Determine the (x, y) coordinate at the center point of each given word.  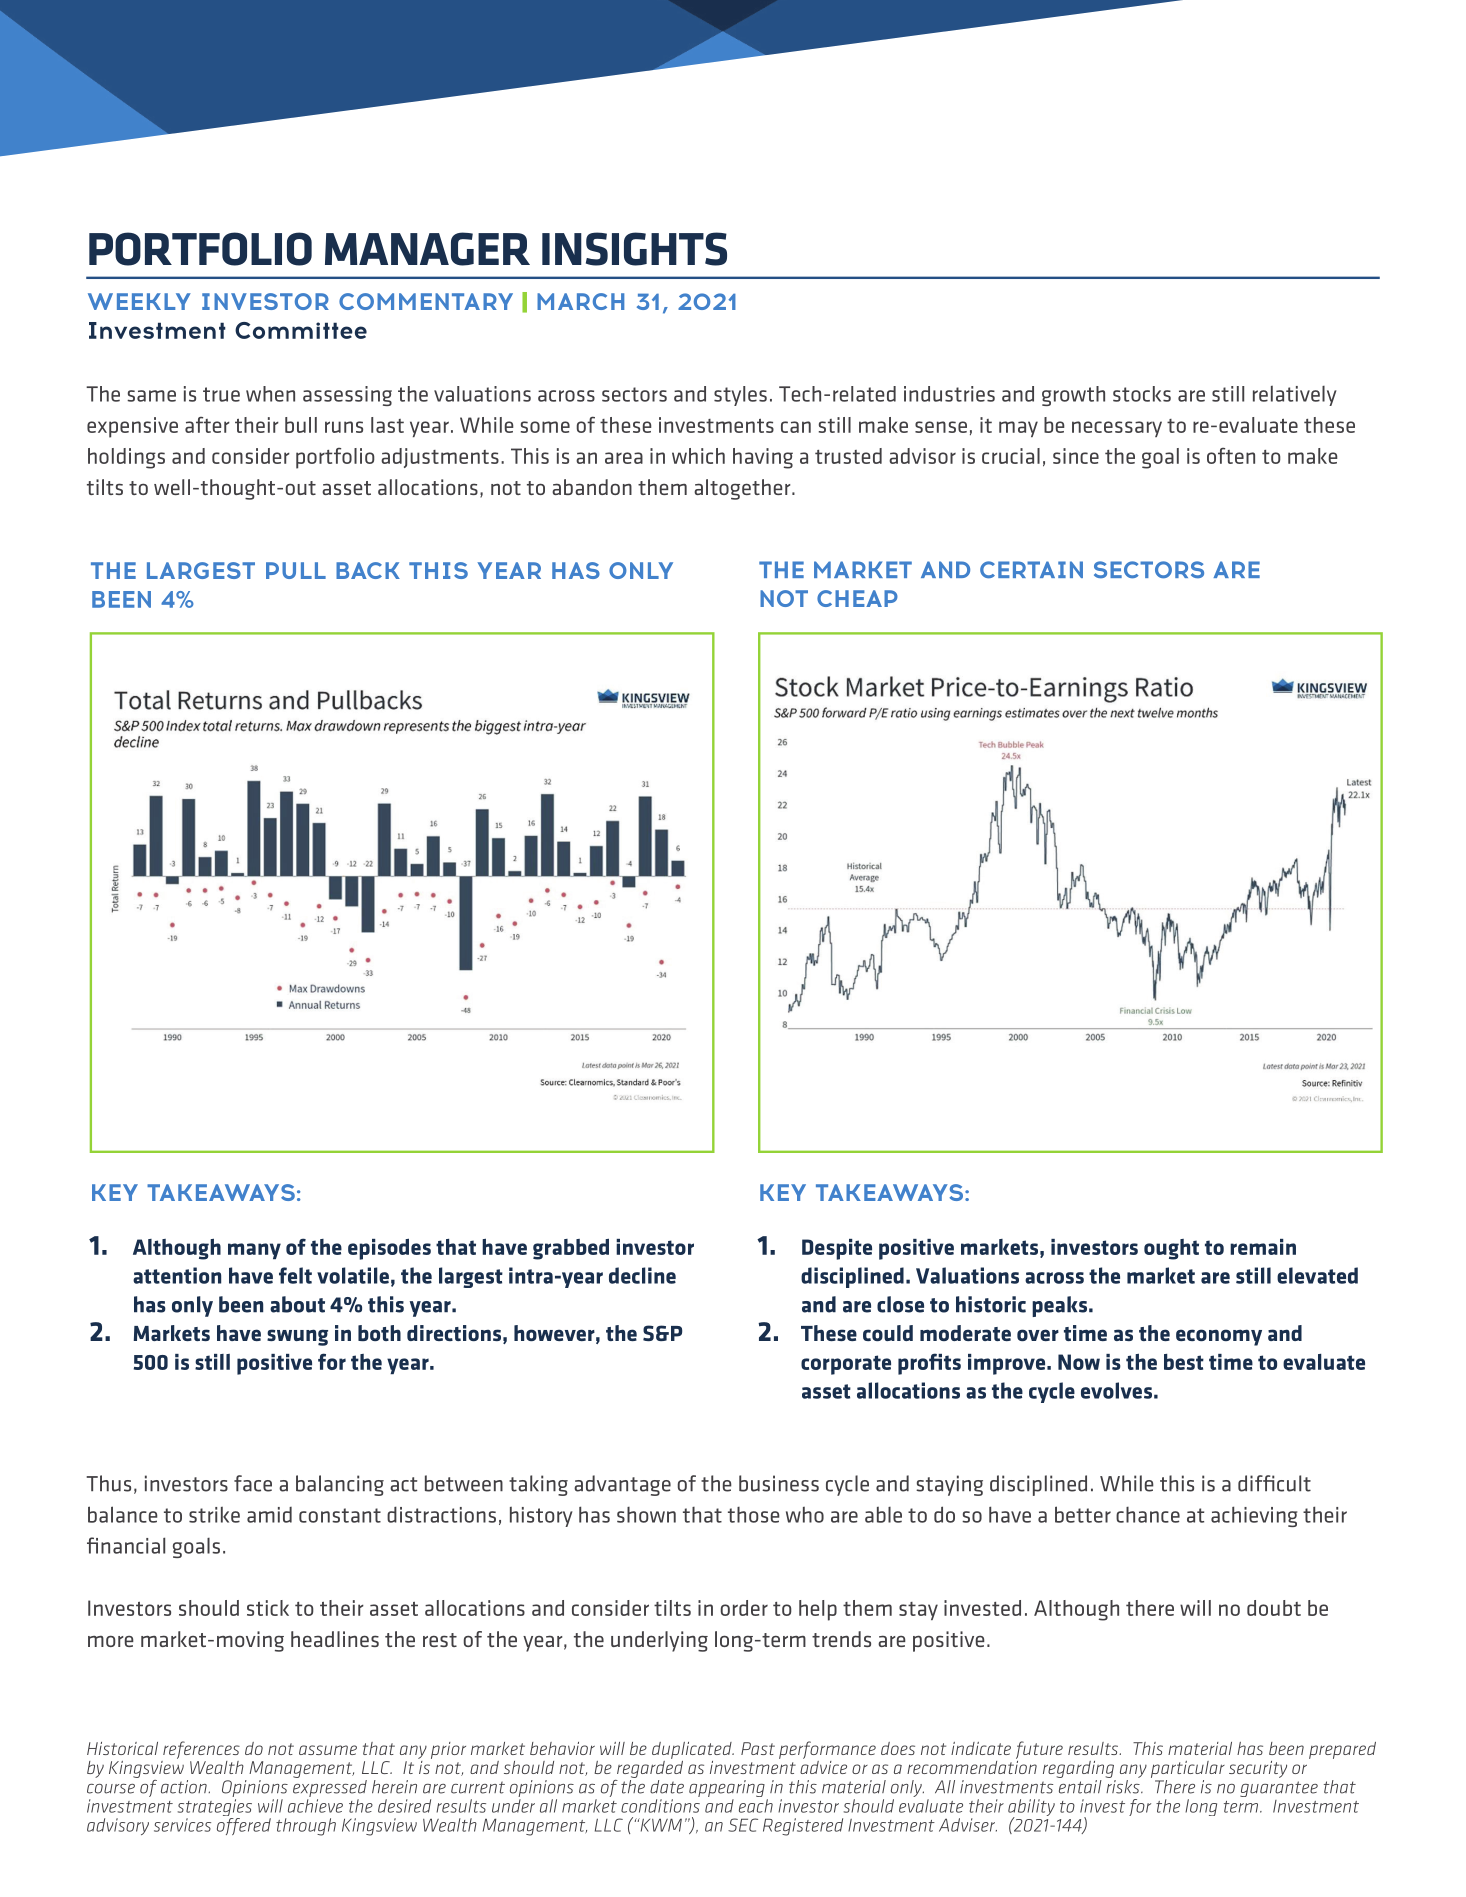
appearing (727, 1790)
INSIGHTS (634, 249)
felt (295, 1275)
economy (1219, 1337)
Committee (301, 330)
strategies (215, 1809)
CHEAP (857, 598)
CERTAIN (1031, 570)
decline (642, 1275)
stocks (1142, 394)
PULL (296, 570)
